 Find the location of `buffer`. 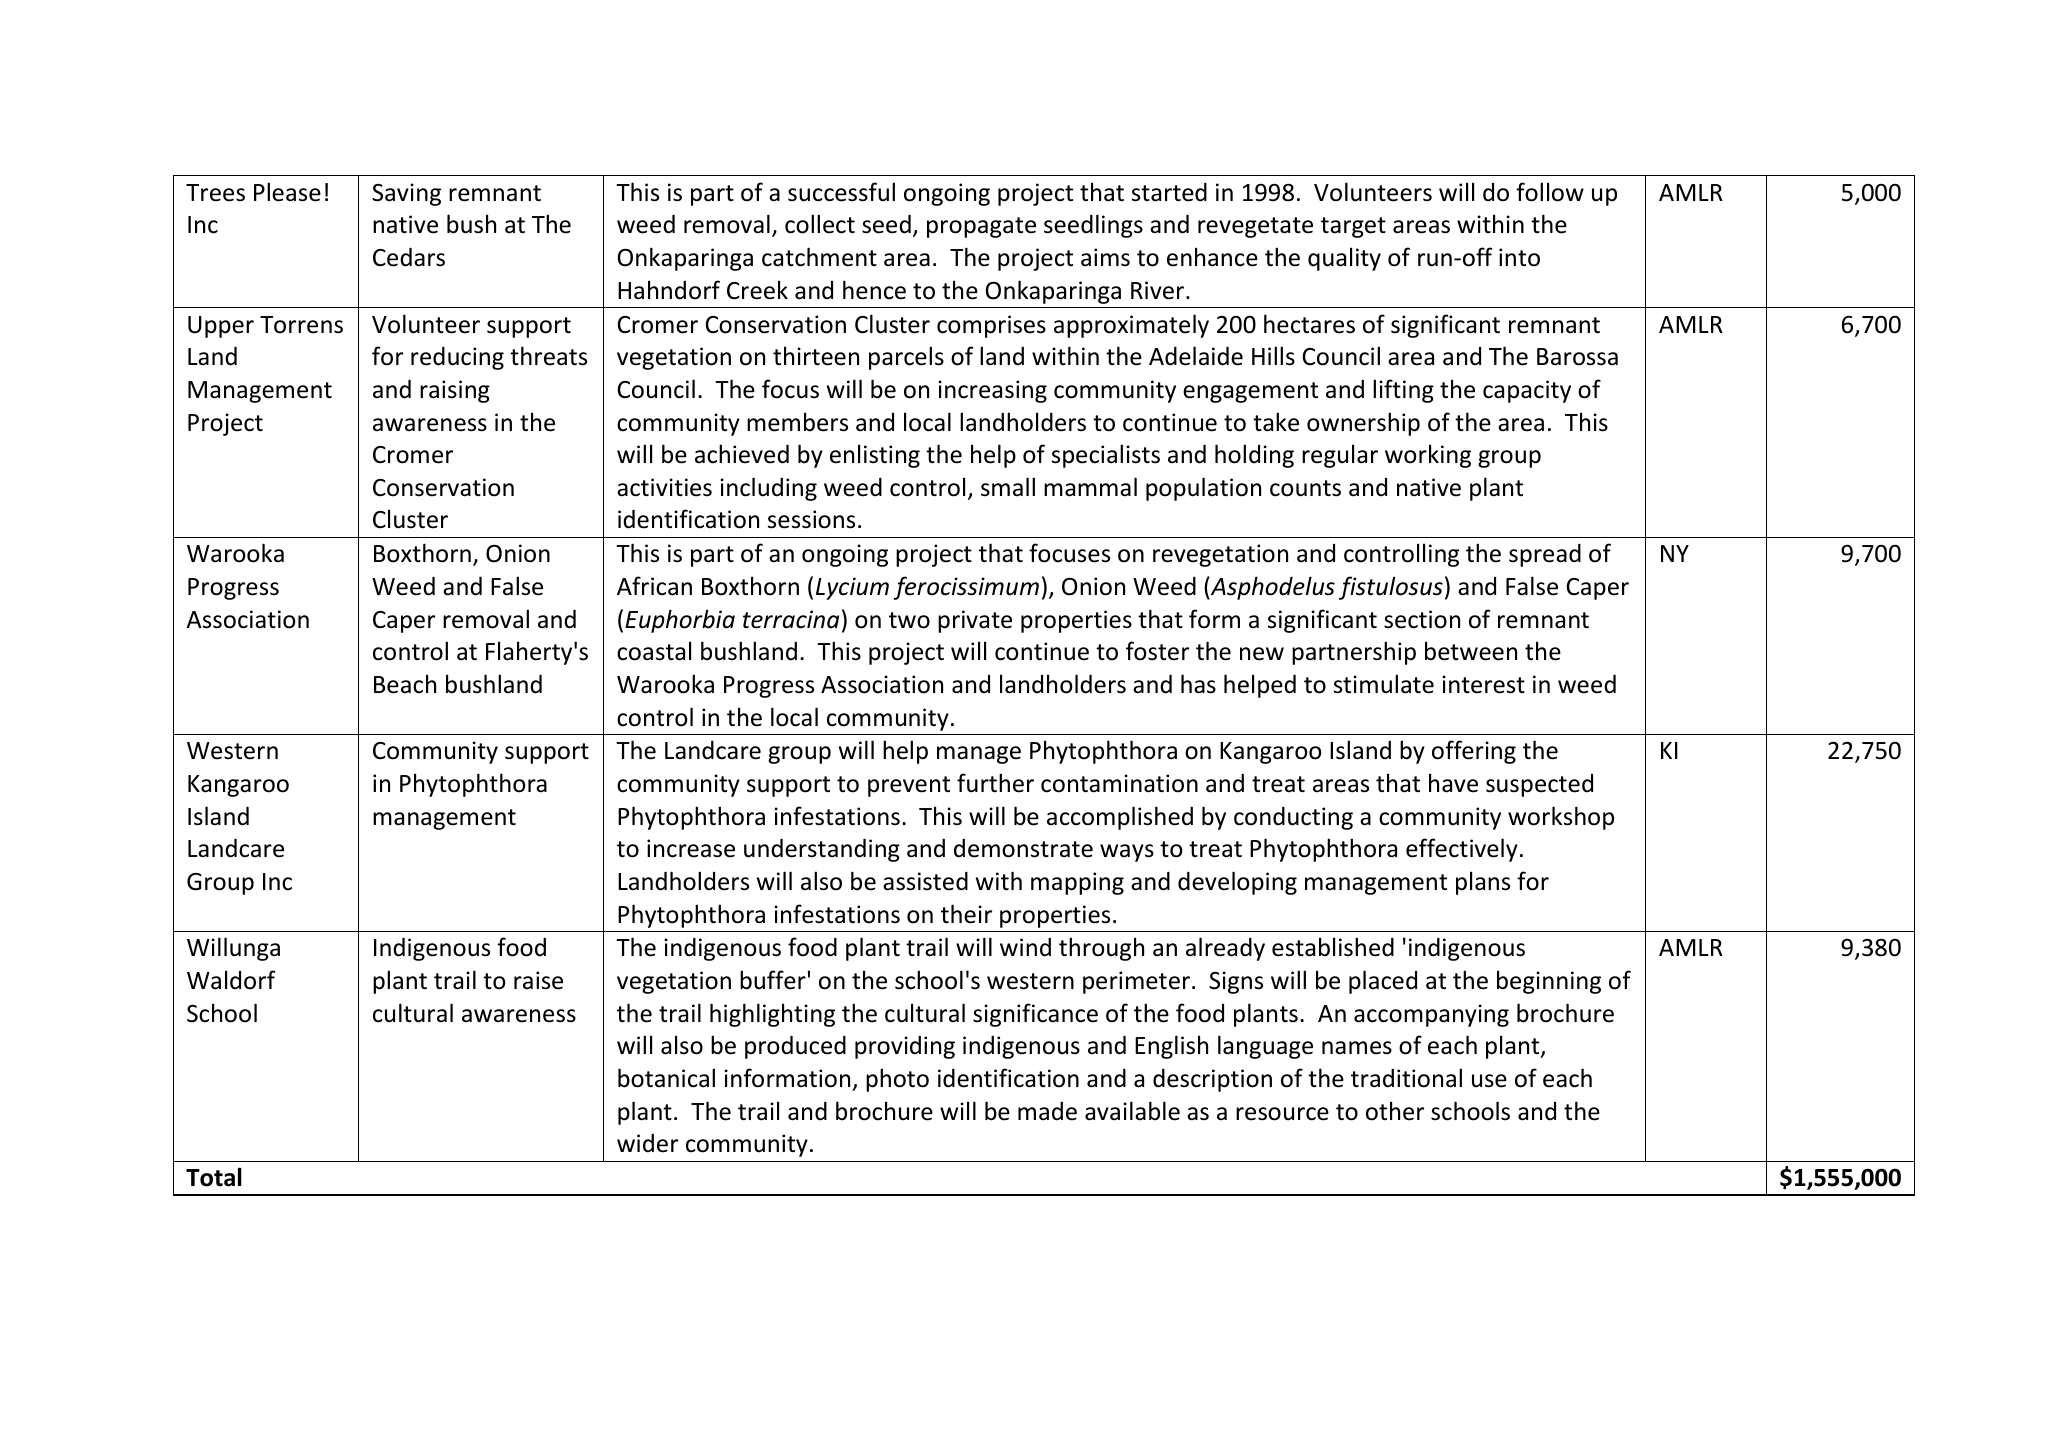

buffer is located at coordinates (773, 980).
